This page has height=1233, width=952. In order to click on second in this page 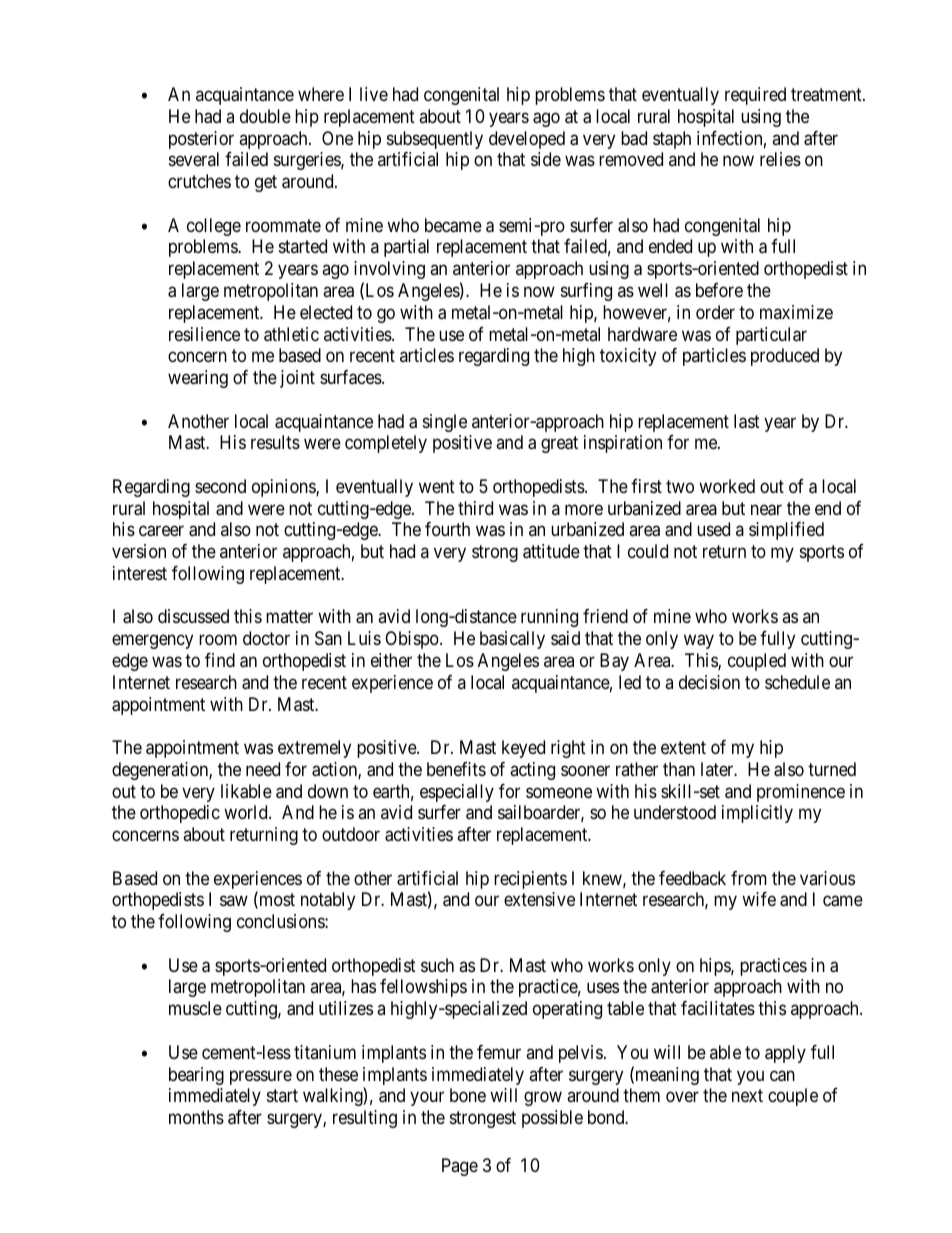, I will do `click(220, 486)`.
